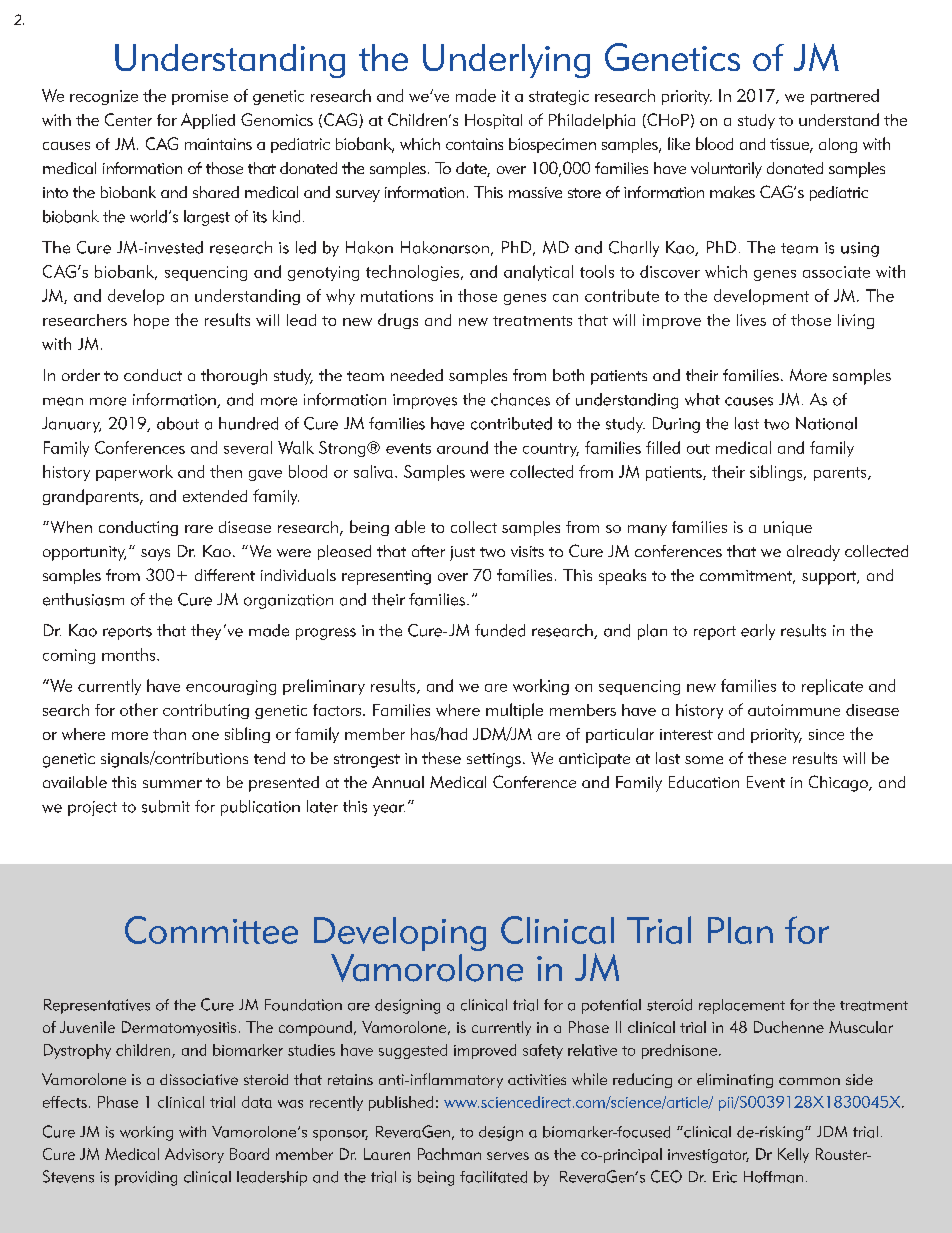 This image has height=1233, width=952. What do you see at coordinates (500, 630) in the image?
I see `funded` at bounding box center [500, 630].
